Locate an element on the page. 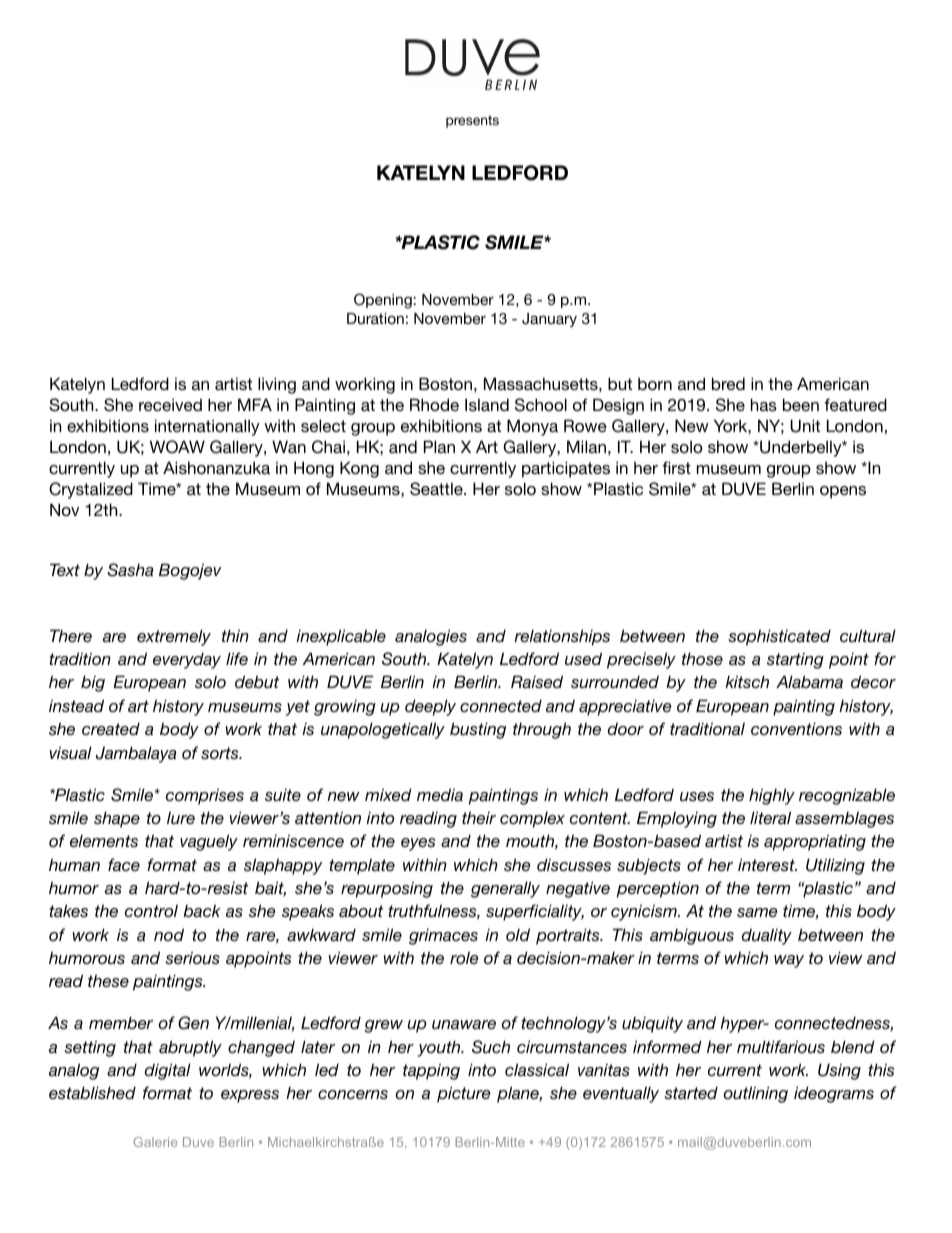  sophisticated is located at coordinates (779, 637).
